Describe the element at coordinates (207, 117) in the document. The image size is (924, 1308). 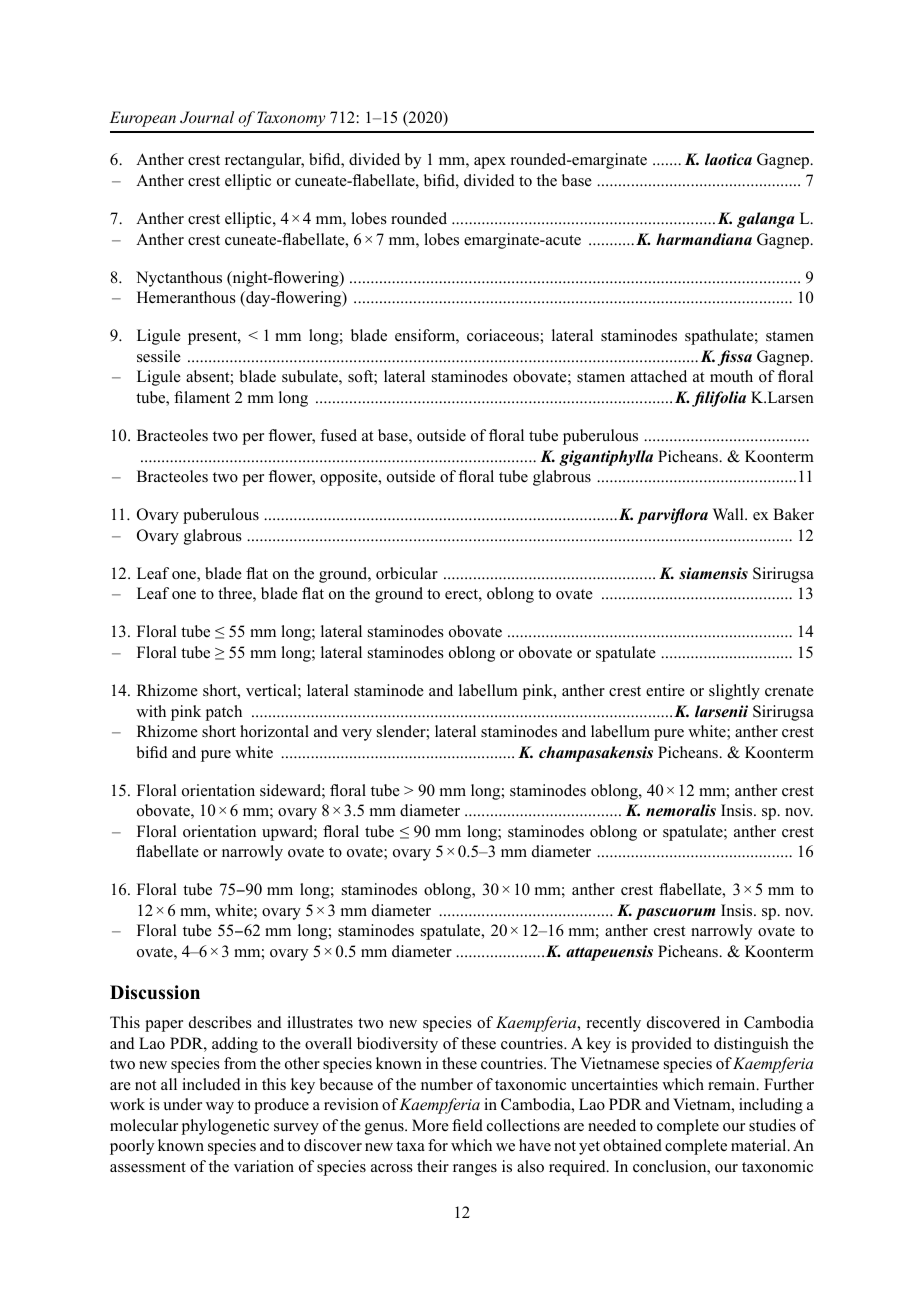
I see `Journal` at that location.
